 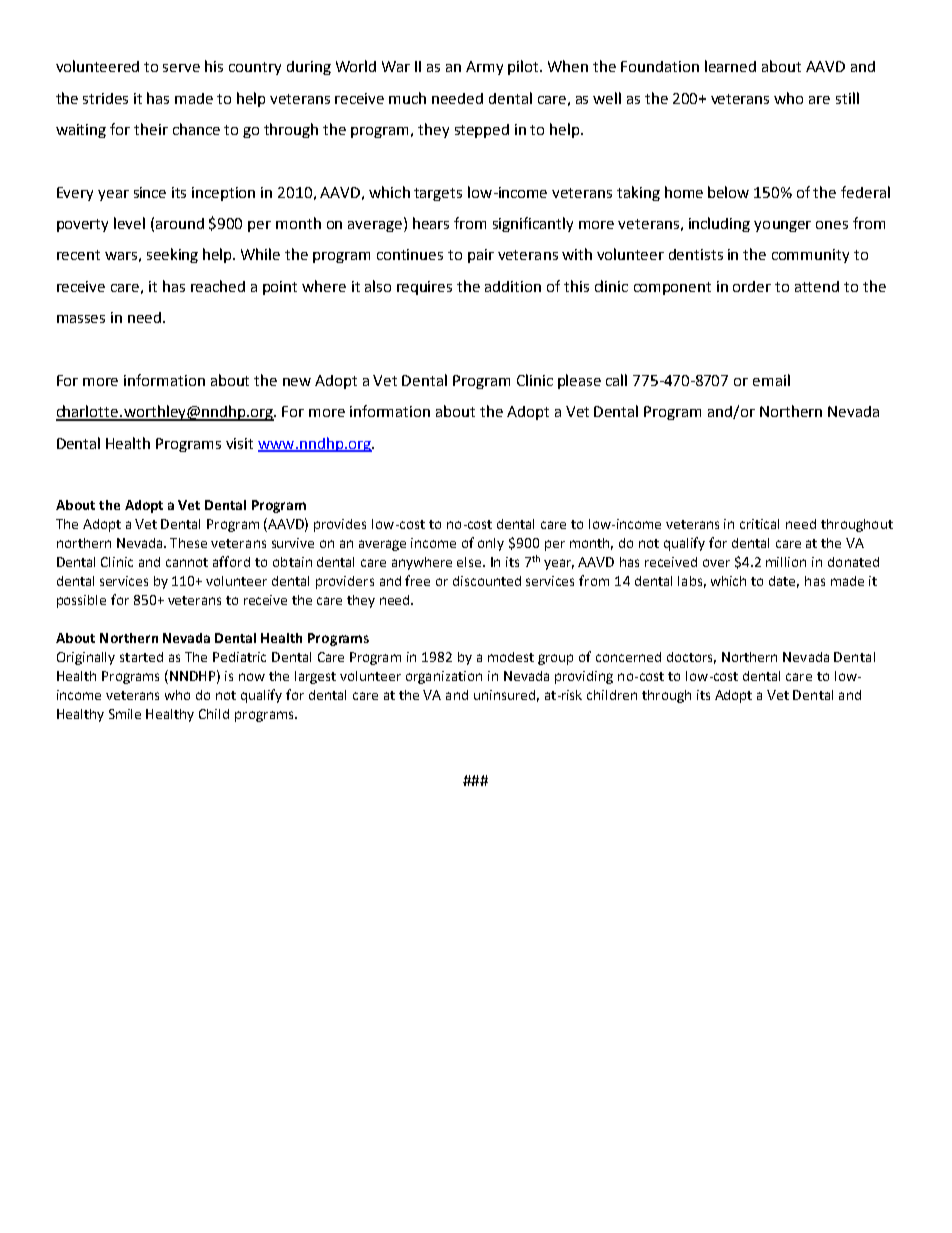 What do you see at coordinates (181, 68) in the page?
I see `serve` at bounding box center [181, 68].
